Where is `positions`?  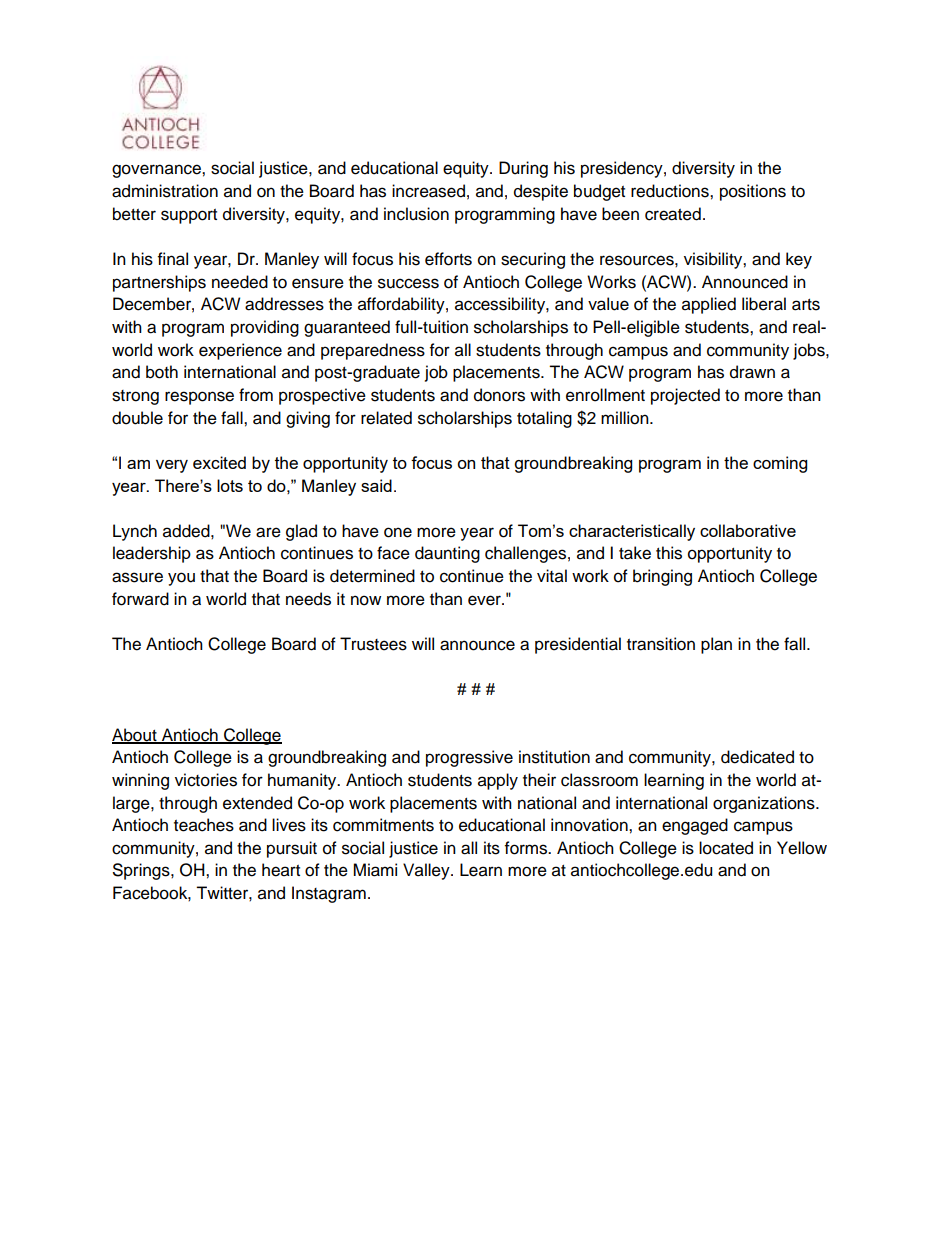 positions is located at coordinates (753, 192).
